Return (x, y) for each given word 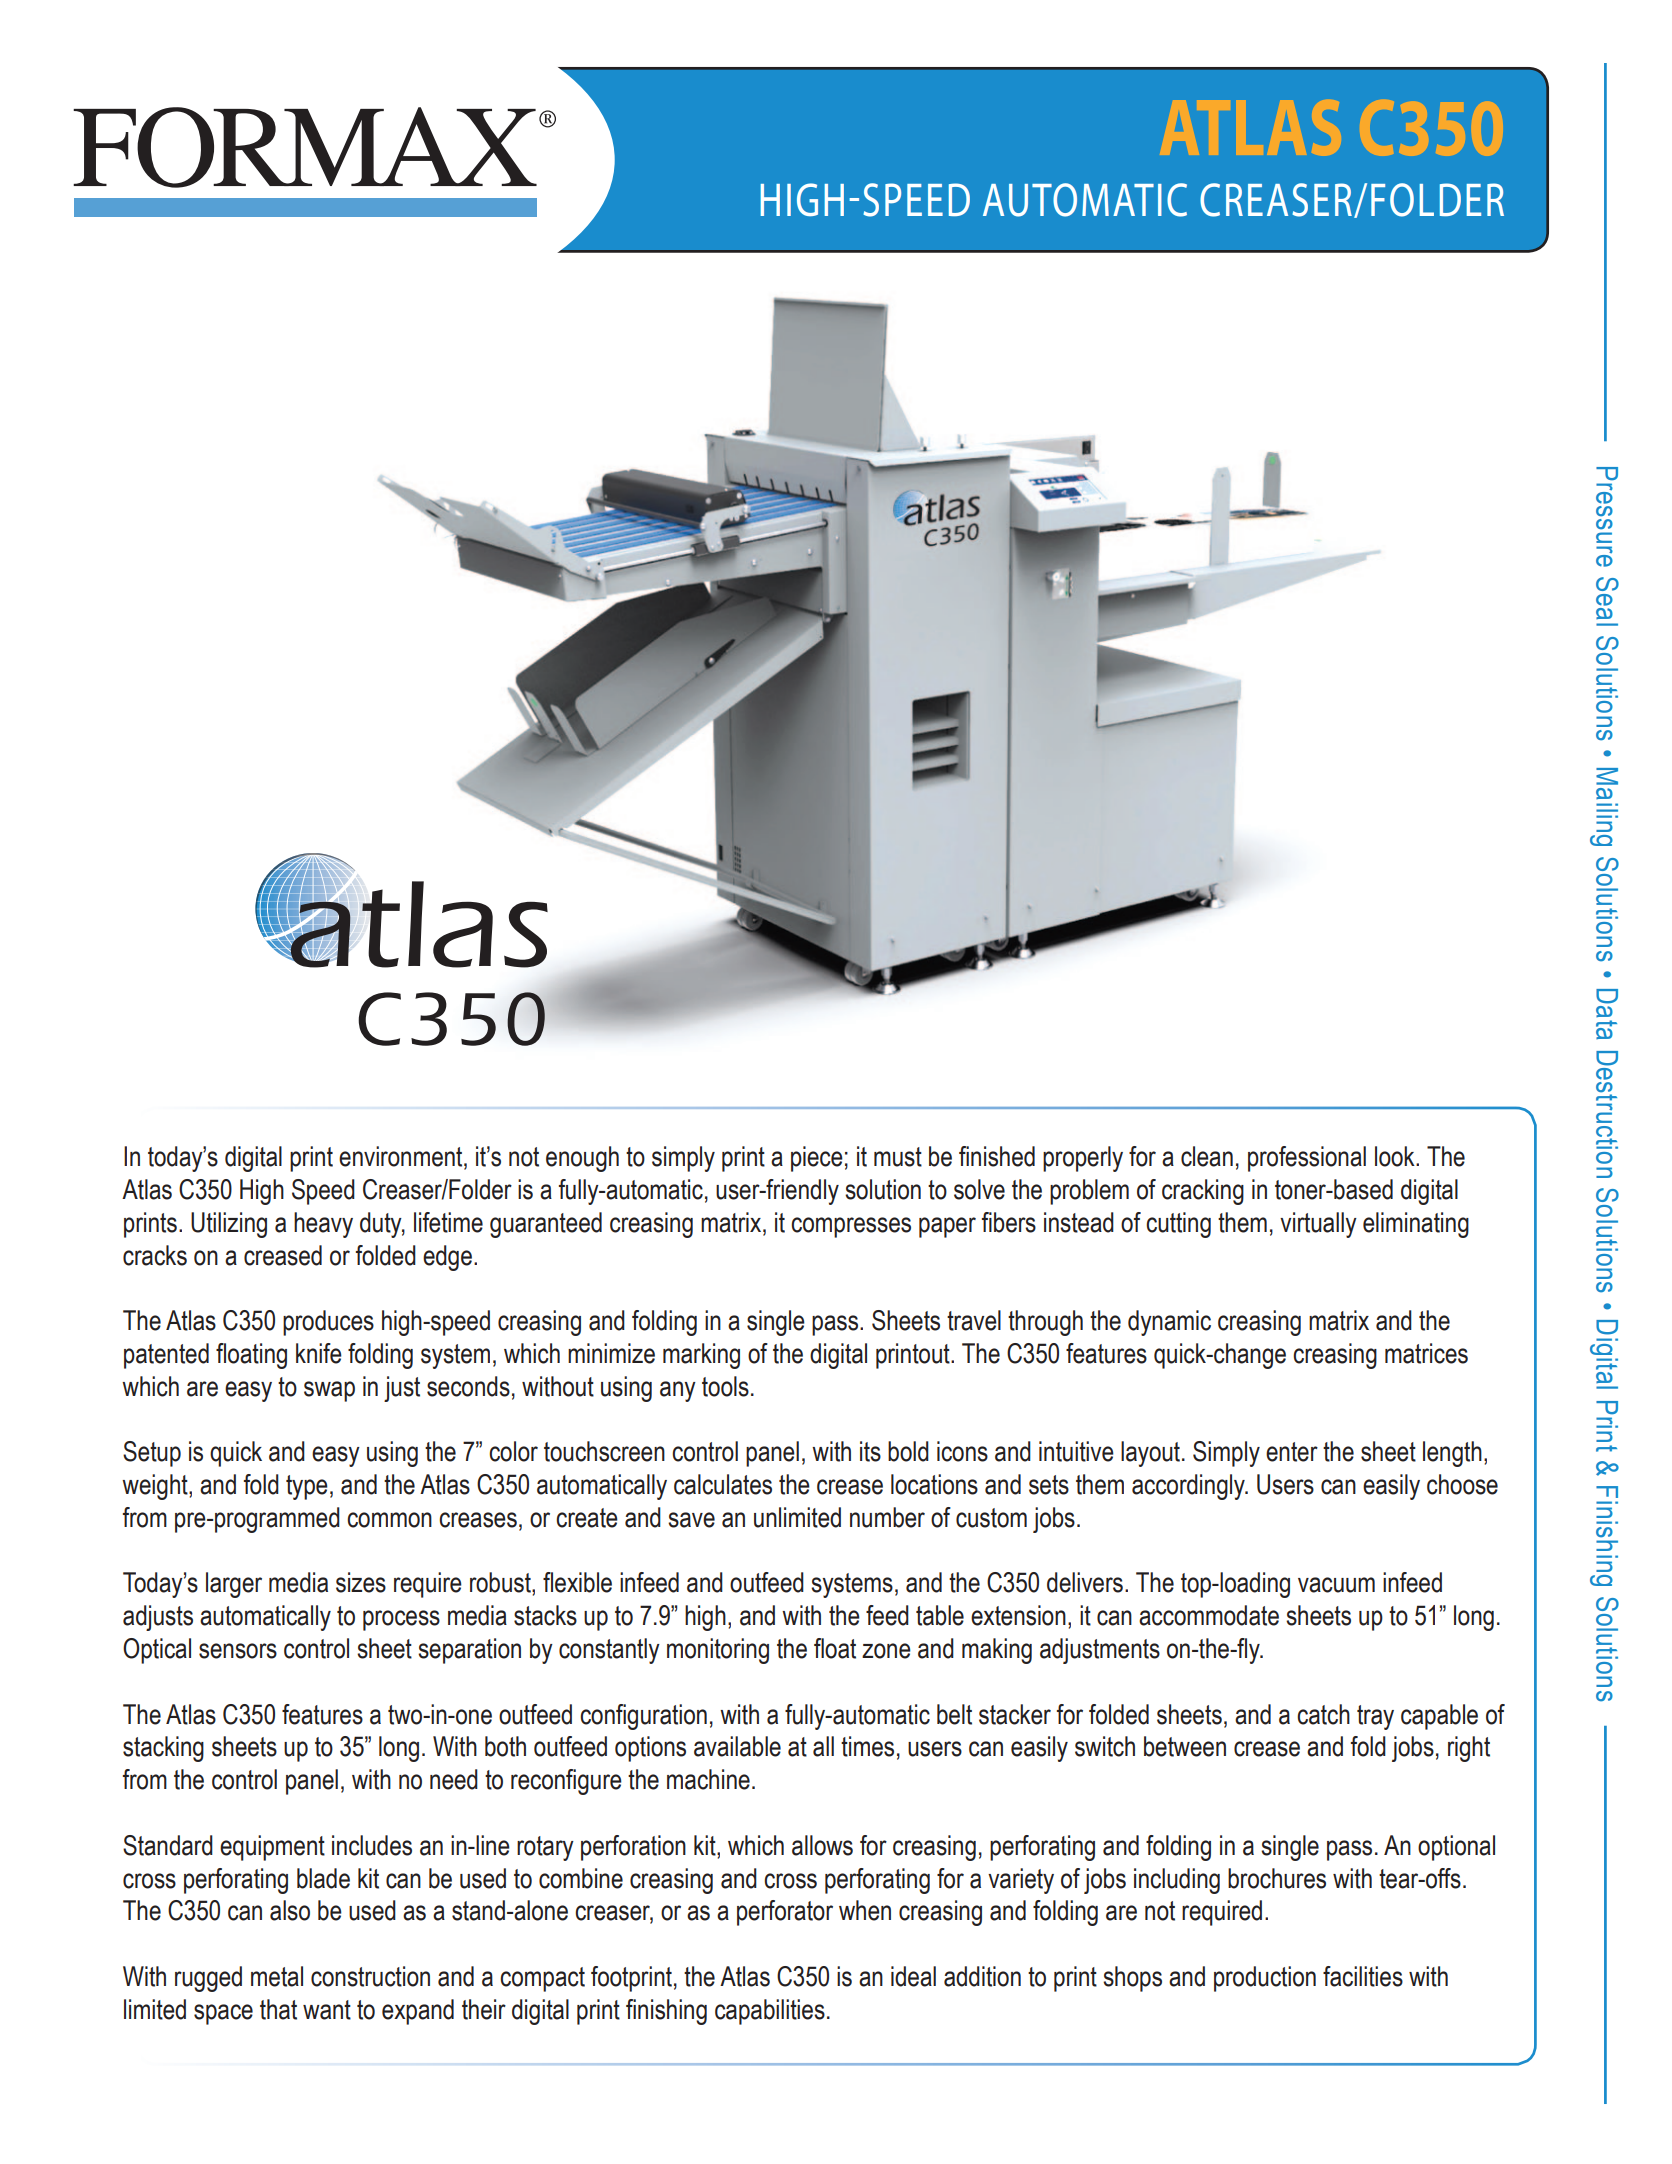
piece (817, 1159)
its (870, 1451)
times (867, 1746)
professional (1307, 1159)
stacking (163, 1749)
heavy (323, 1225)
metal (277, 1976)
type (307, 1487)
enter (1292, 1452)
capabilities (770, 2012)
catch (1323, 1714)
